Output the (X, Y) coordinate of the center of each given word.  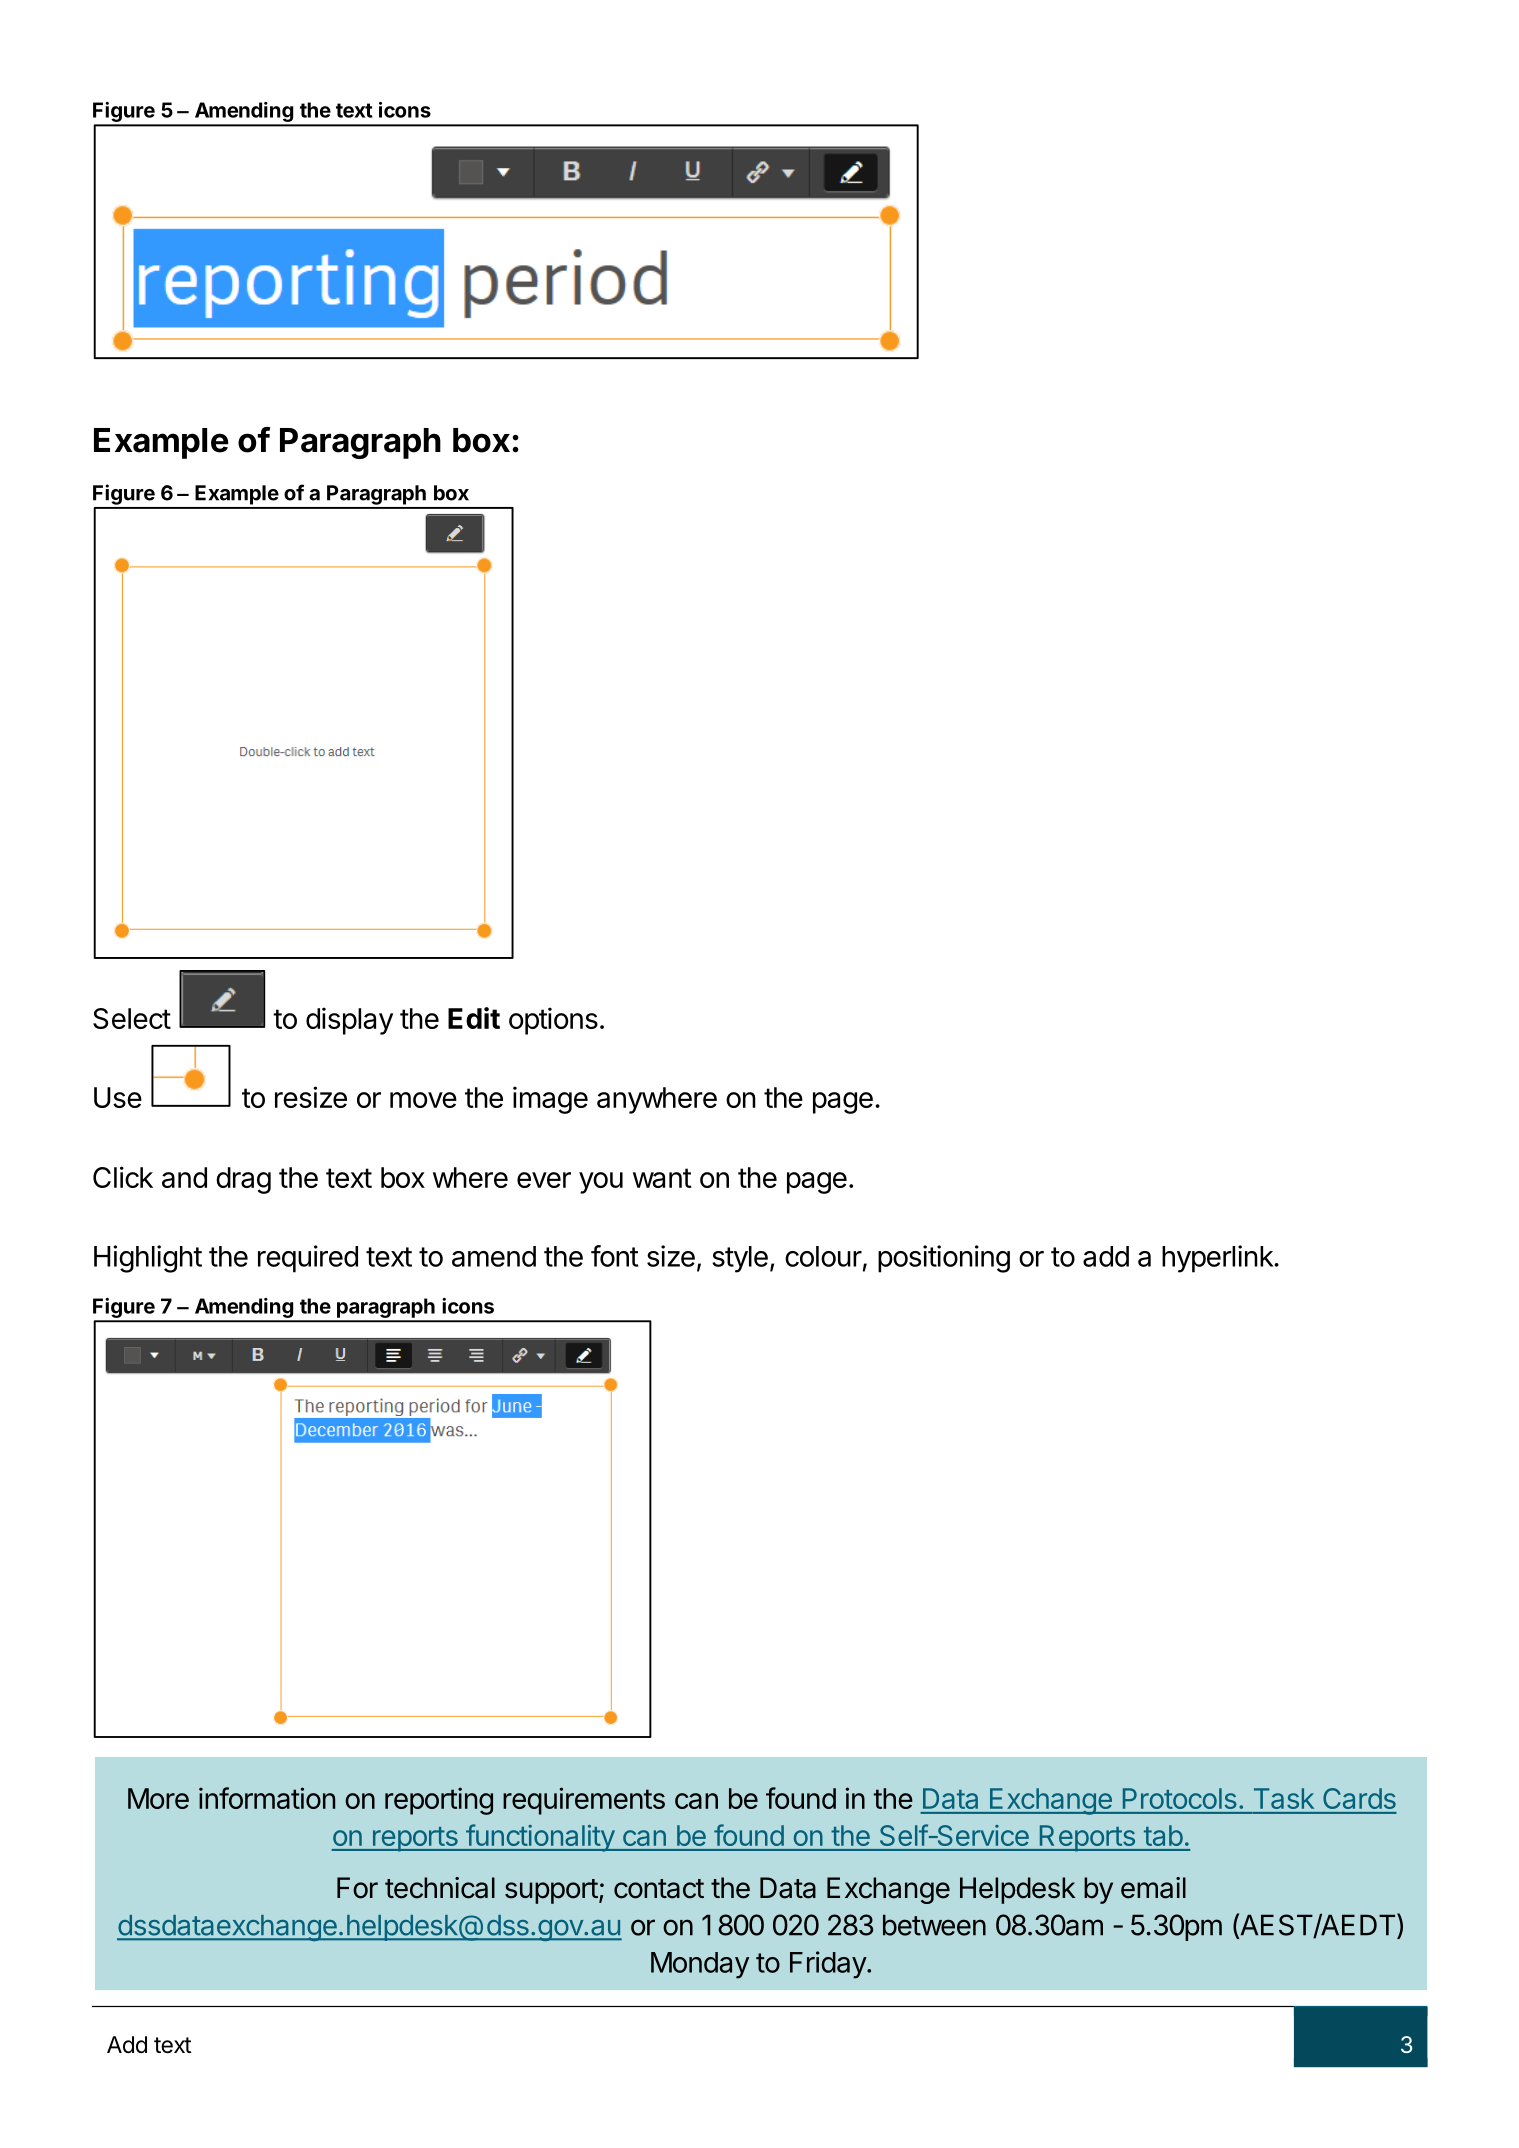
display (349, 1021)
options (553, 1021)
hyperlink (1218, 1259)
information (267, 1798)
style (740, 1259)
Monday (700, 1965)
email (1153, 1888)
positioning (944, 1259)
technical (440, 1888)
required (308, 1259)
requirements (584, 1801)
